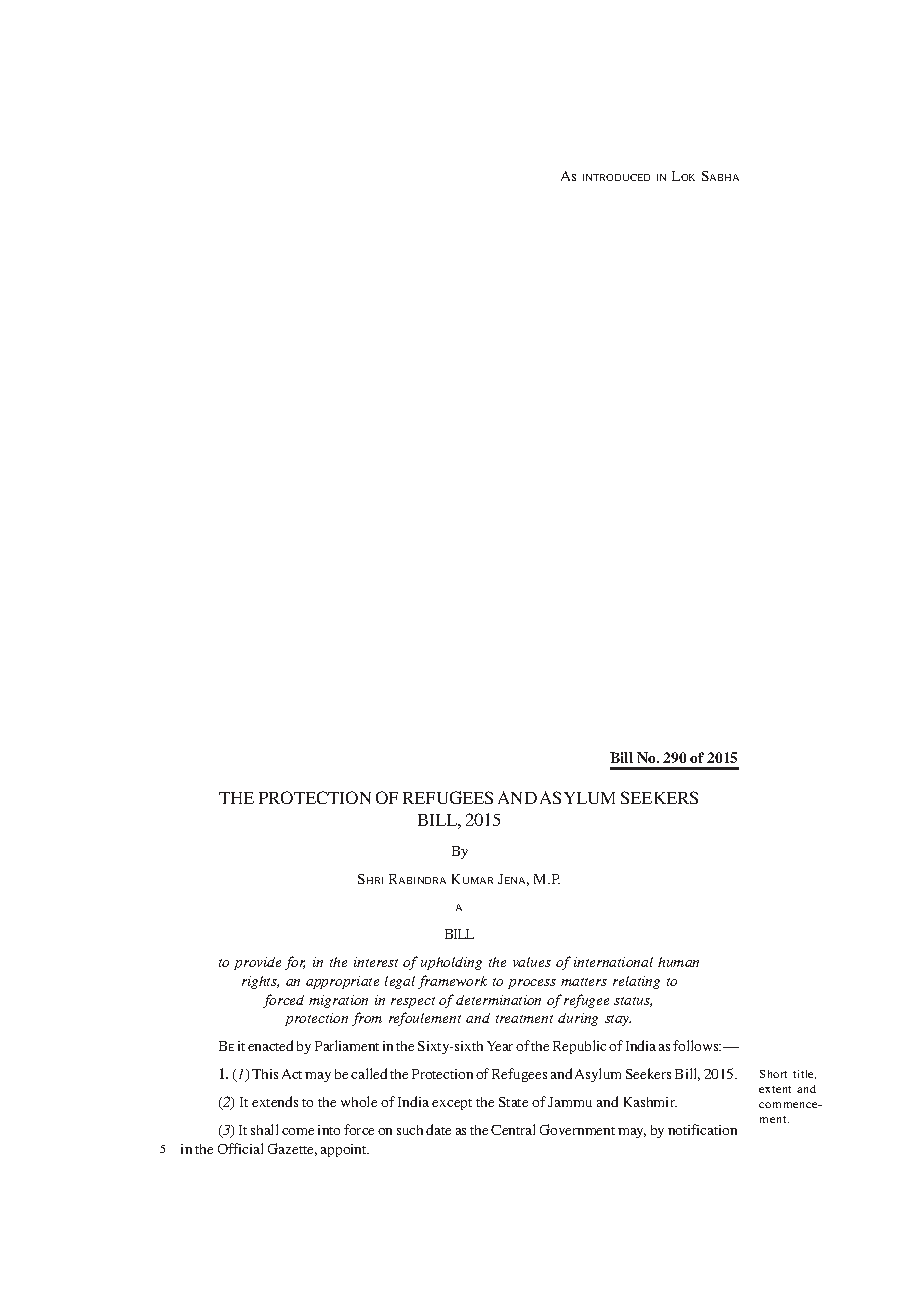 The height and width of the screenshot is (1308, 924). Describe the element at coordinates (298, 1131) in the screenshot. I see `come` at that location.
